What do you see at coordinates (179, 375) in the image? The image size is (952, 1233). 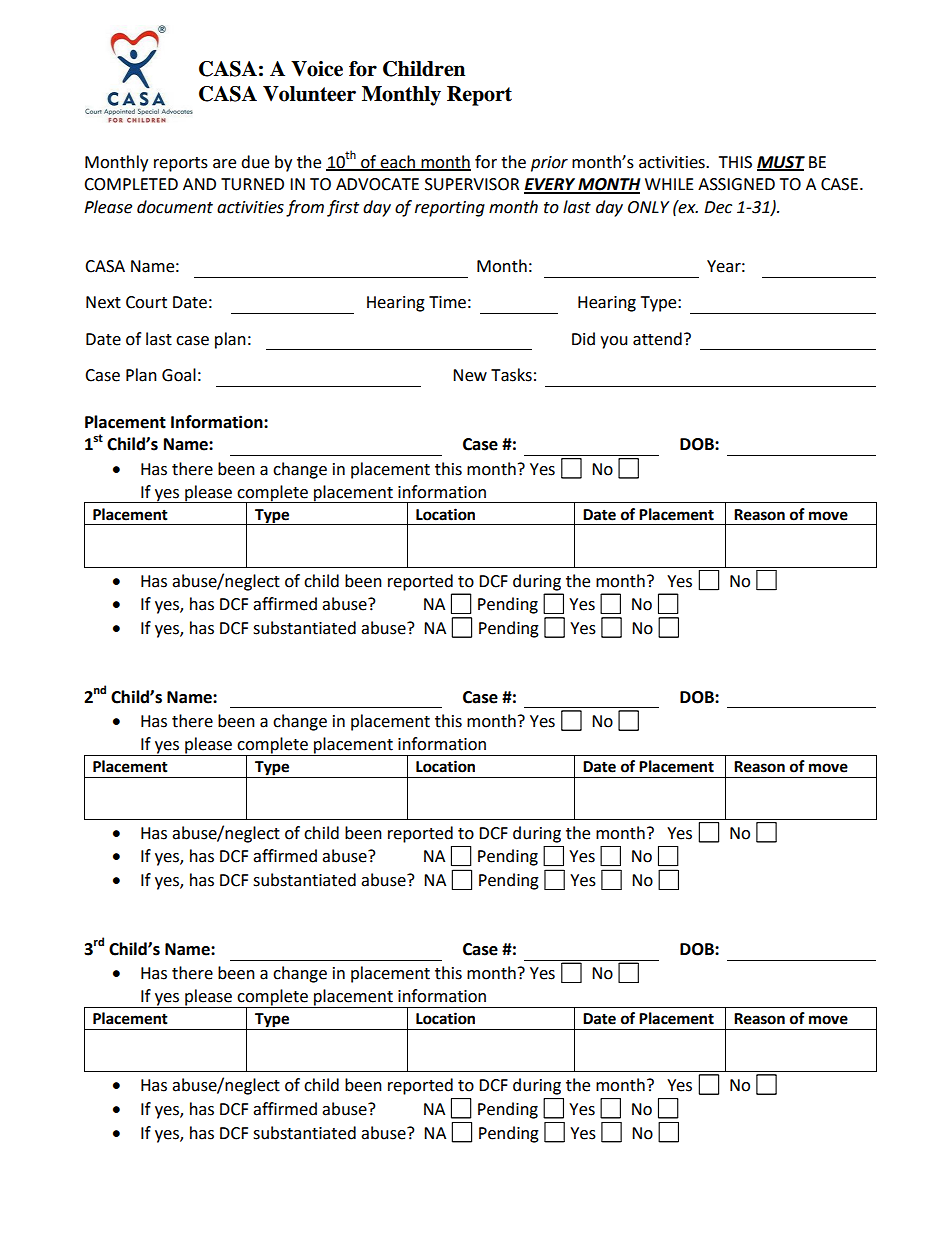 I see `Goal` at bounding box center [179, 375].
